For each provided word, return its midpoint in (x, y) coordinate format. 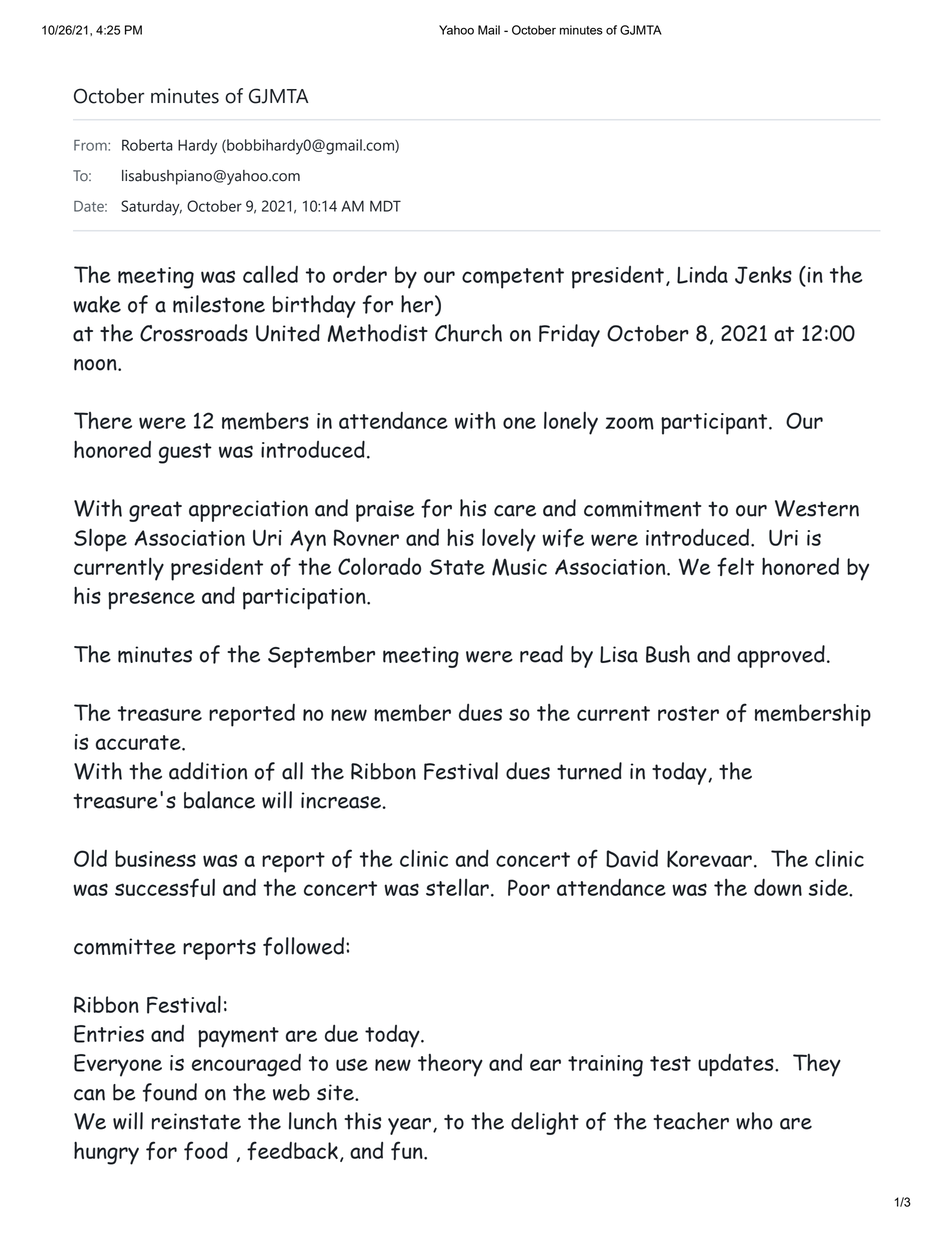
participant (715, 424)
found (170, 1092)
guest (185, 453)
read (541, 654)
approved (781, 656)
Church (468, 333)
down (778, 887)
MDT (385, 206)
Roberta (147, 145)
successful (165, 887)
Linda (702, 275)
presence (151, 600)
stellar (457, 887)
